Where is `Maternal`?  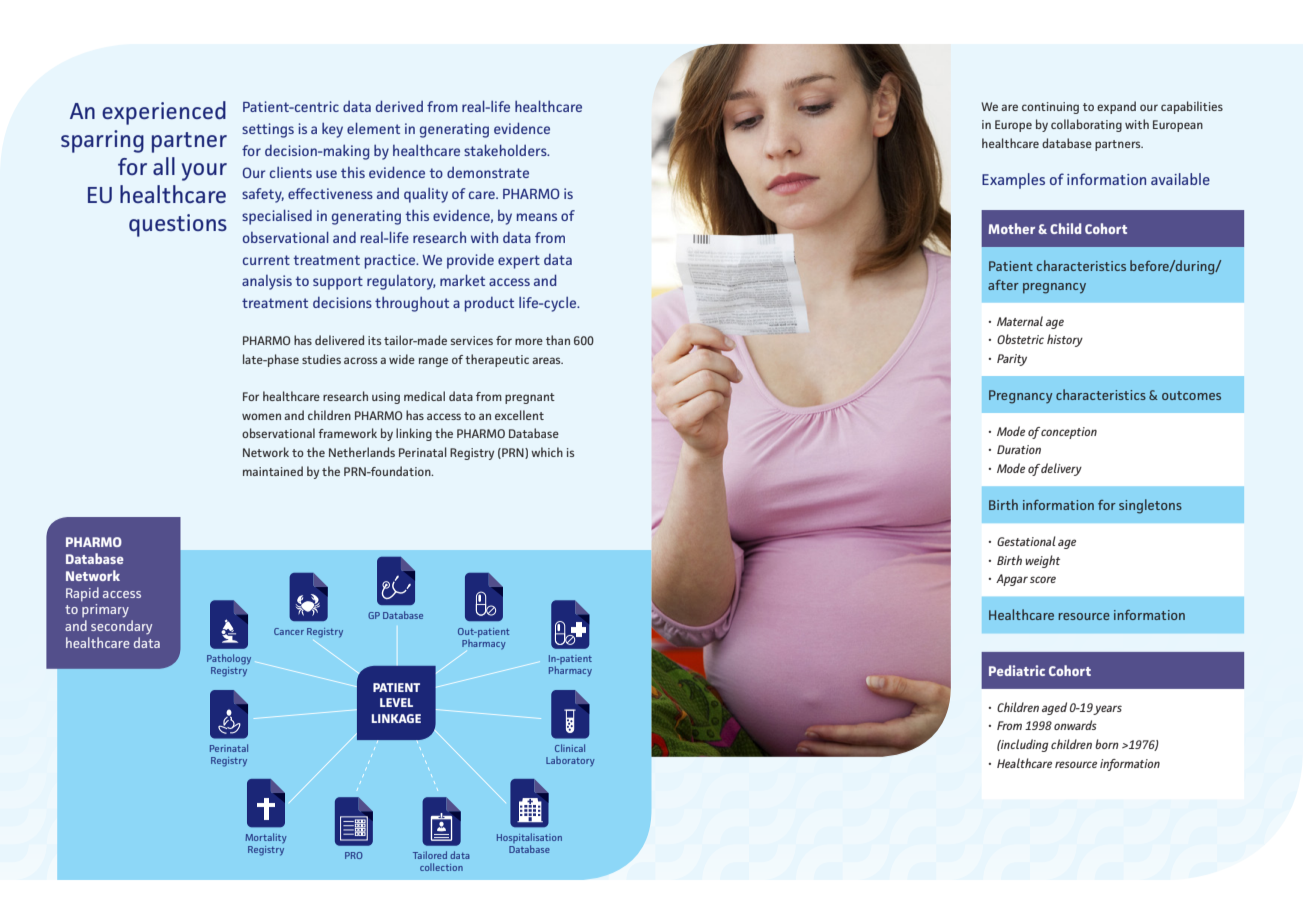
Maternal is located at coordinates (1020, 321).
